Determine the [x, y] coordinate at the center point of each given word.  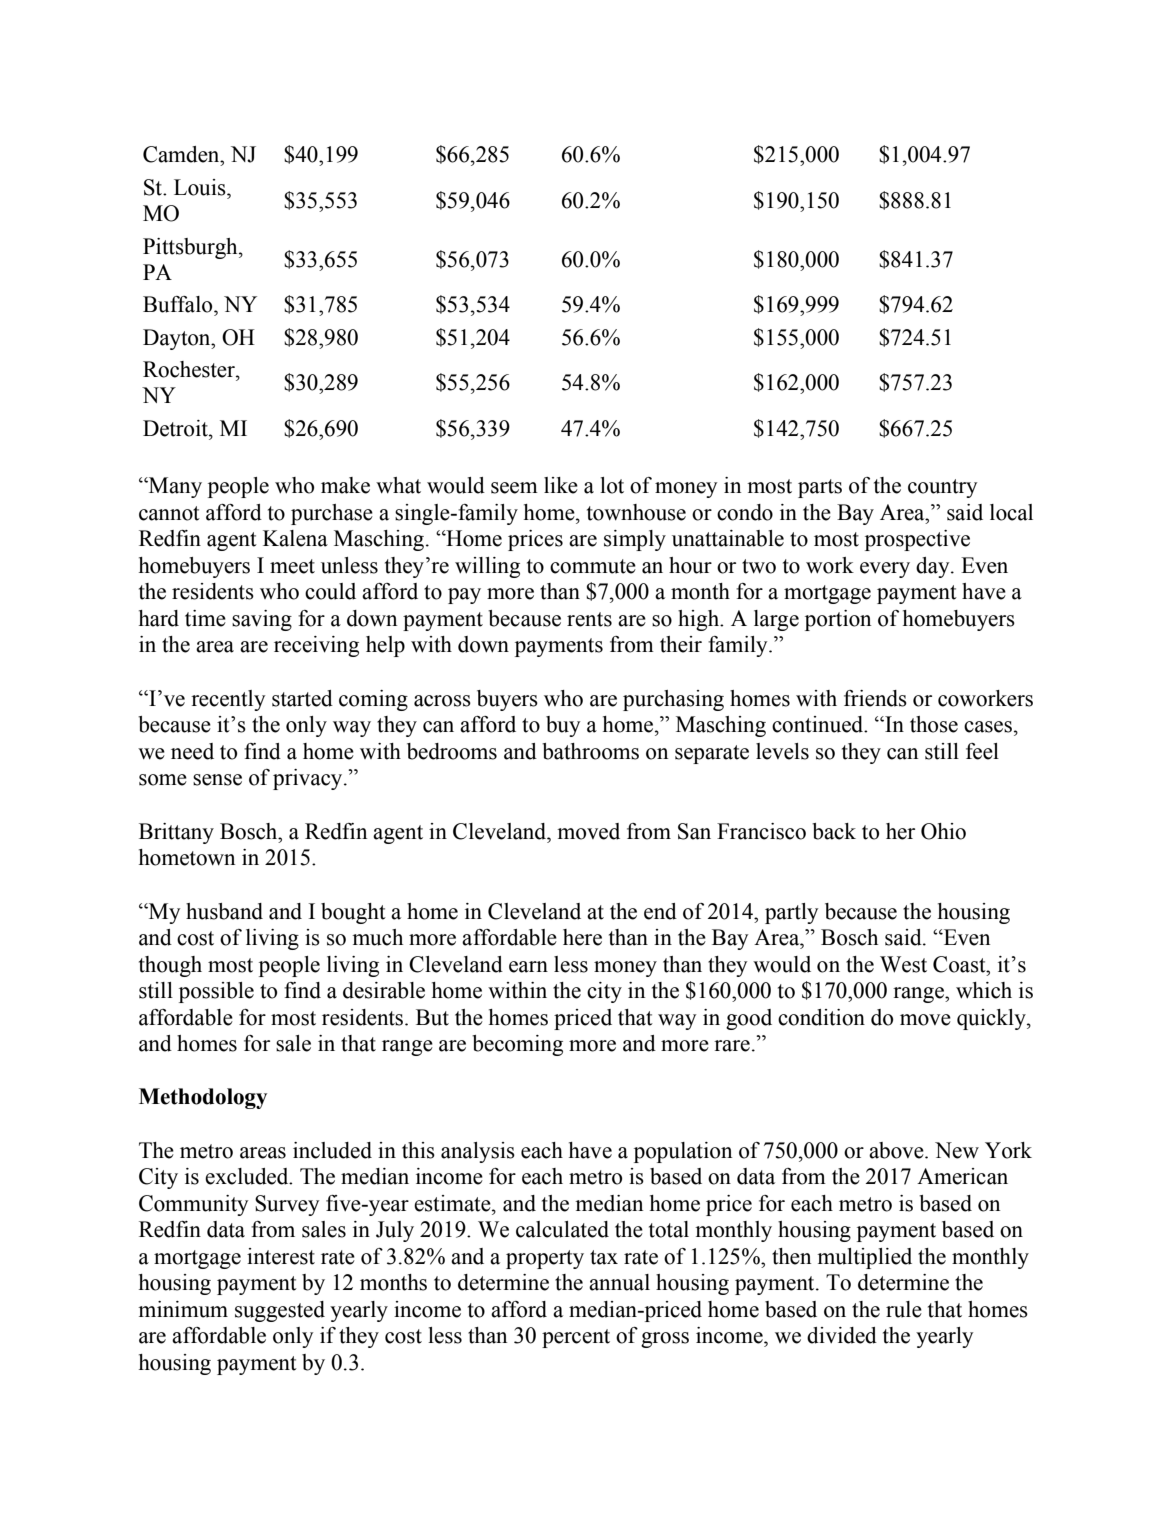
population [683, 1152]
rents [589, 619]
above [897, 1150]
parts [820, 488]
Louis [201, 187]
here [582, 937]
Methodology [203, 1098]
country [942, 488]
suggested [280, 1311]
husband [224, 911]
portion [838, 620]
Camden [182, 154]
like [561, 485]
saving [262, 620]
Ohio [943, 831]
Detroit [176, 428]
